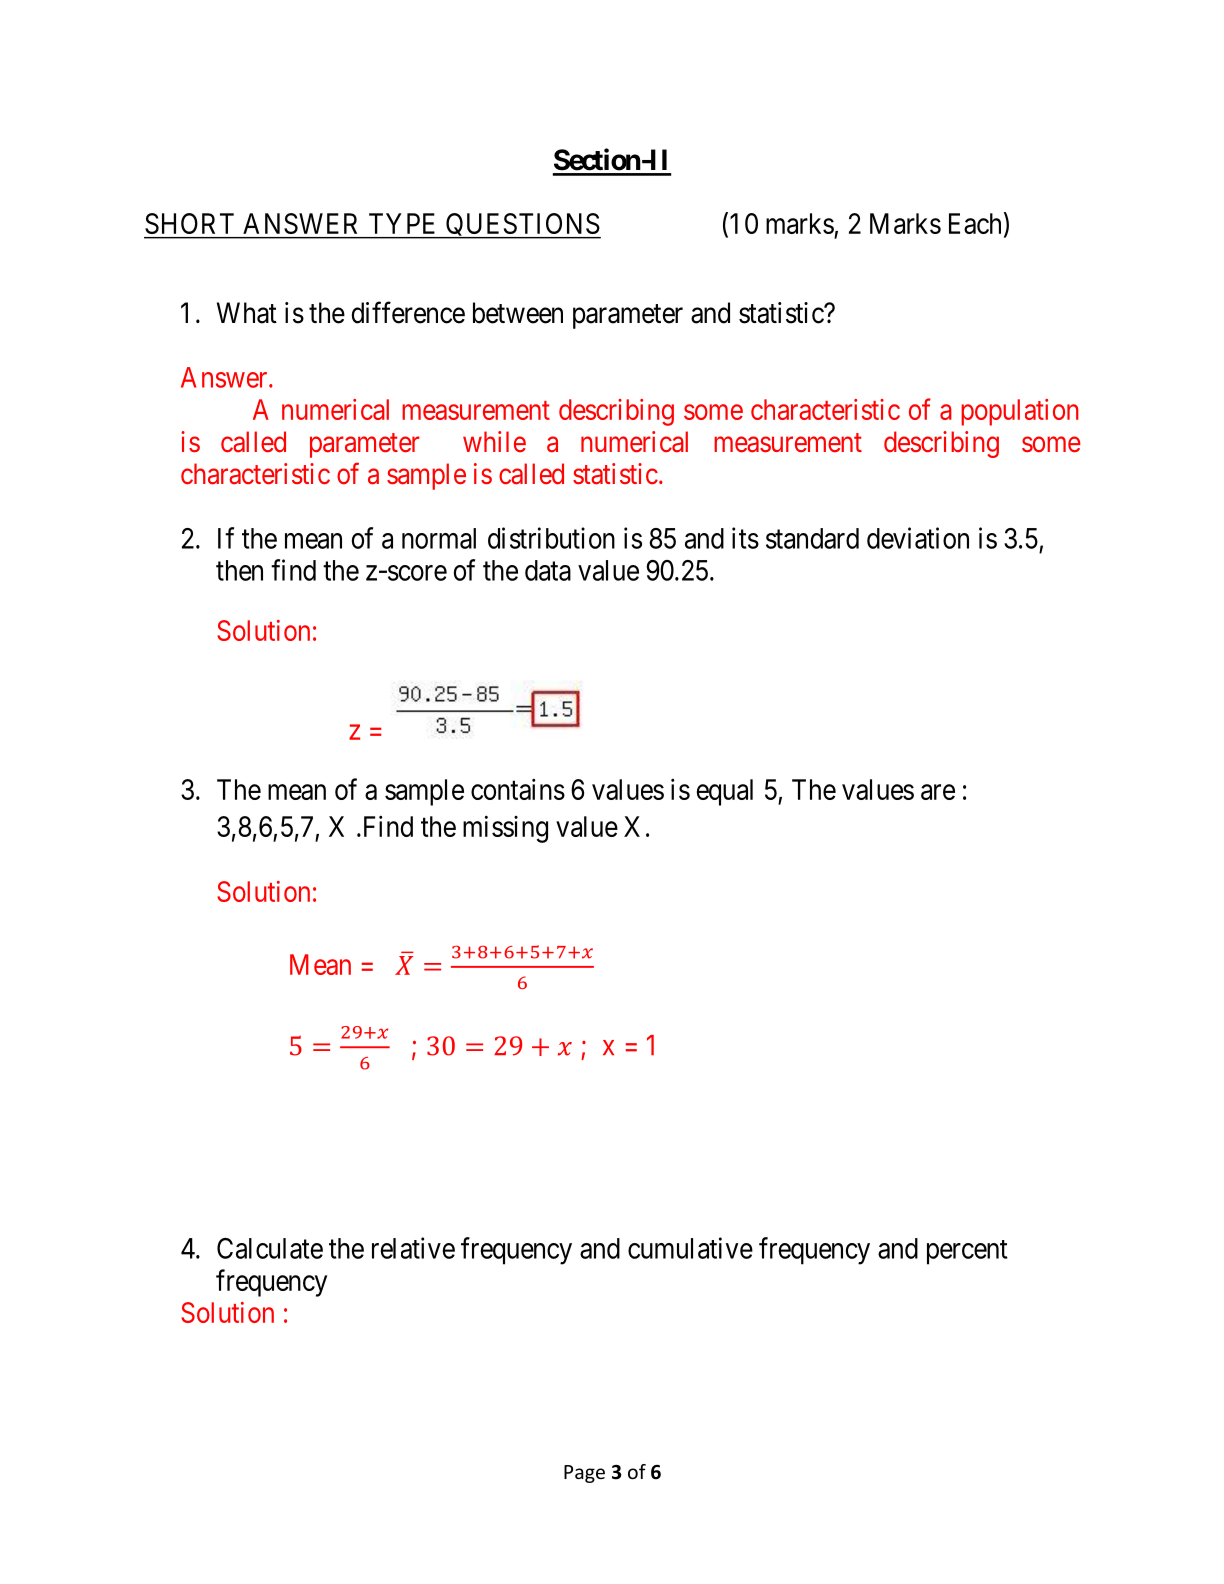  Describe the element at coordinates (725, 792) in the document. I see `equal` at that location.
